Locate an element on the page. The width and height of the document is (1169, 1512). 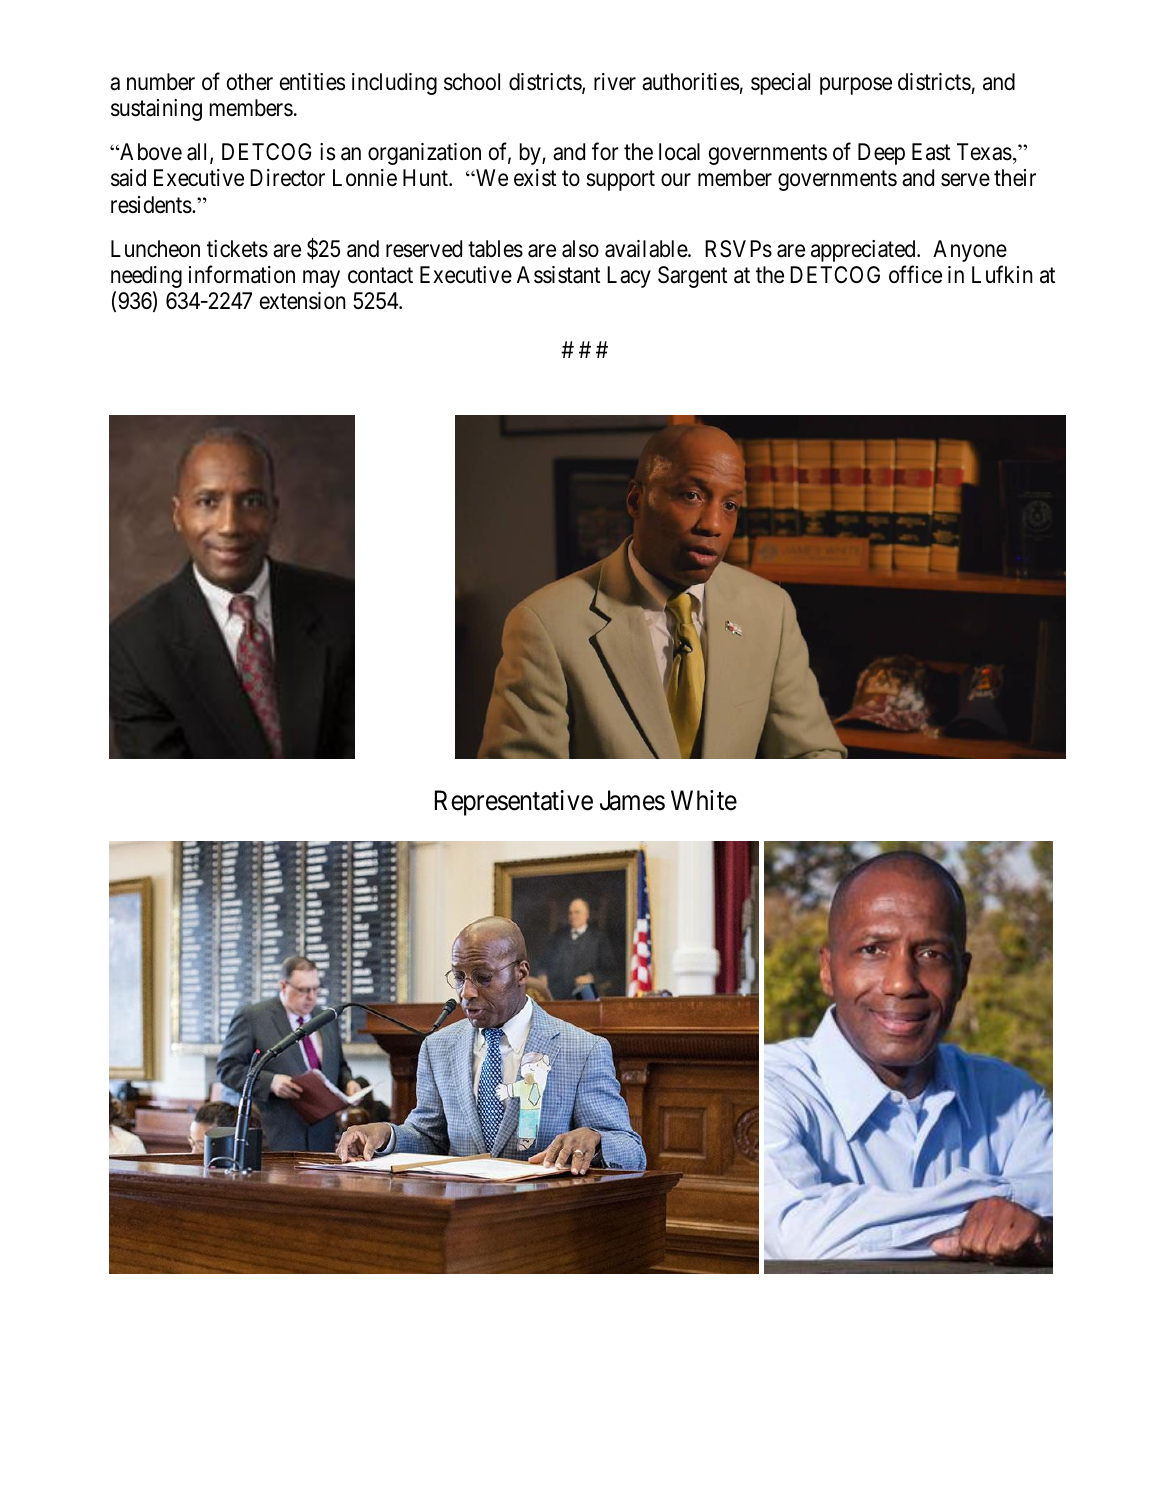
river is located at coordinates (615, 82).
